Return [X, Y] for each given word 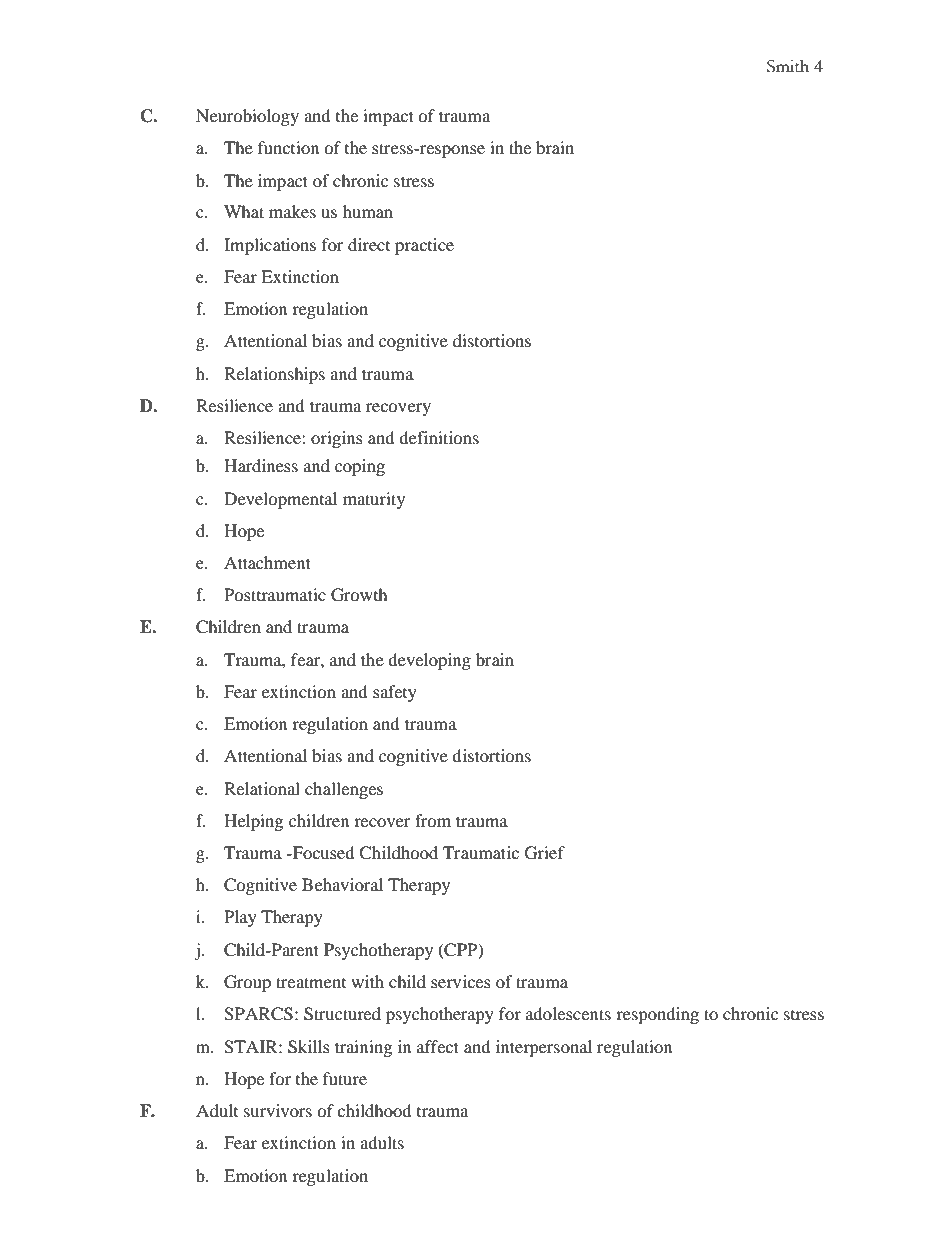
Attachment [267, 562]
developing [429, 661]
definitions [439, 437]
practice [424, 246]
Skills [309, 1047]
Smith [788, 66]
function [288, 147]
